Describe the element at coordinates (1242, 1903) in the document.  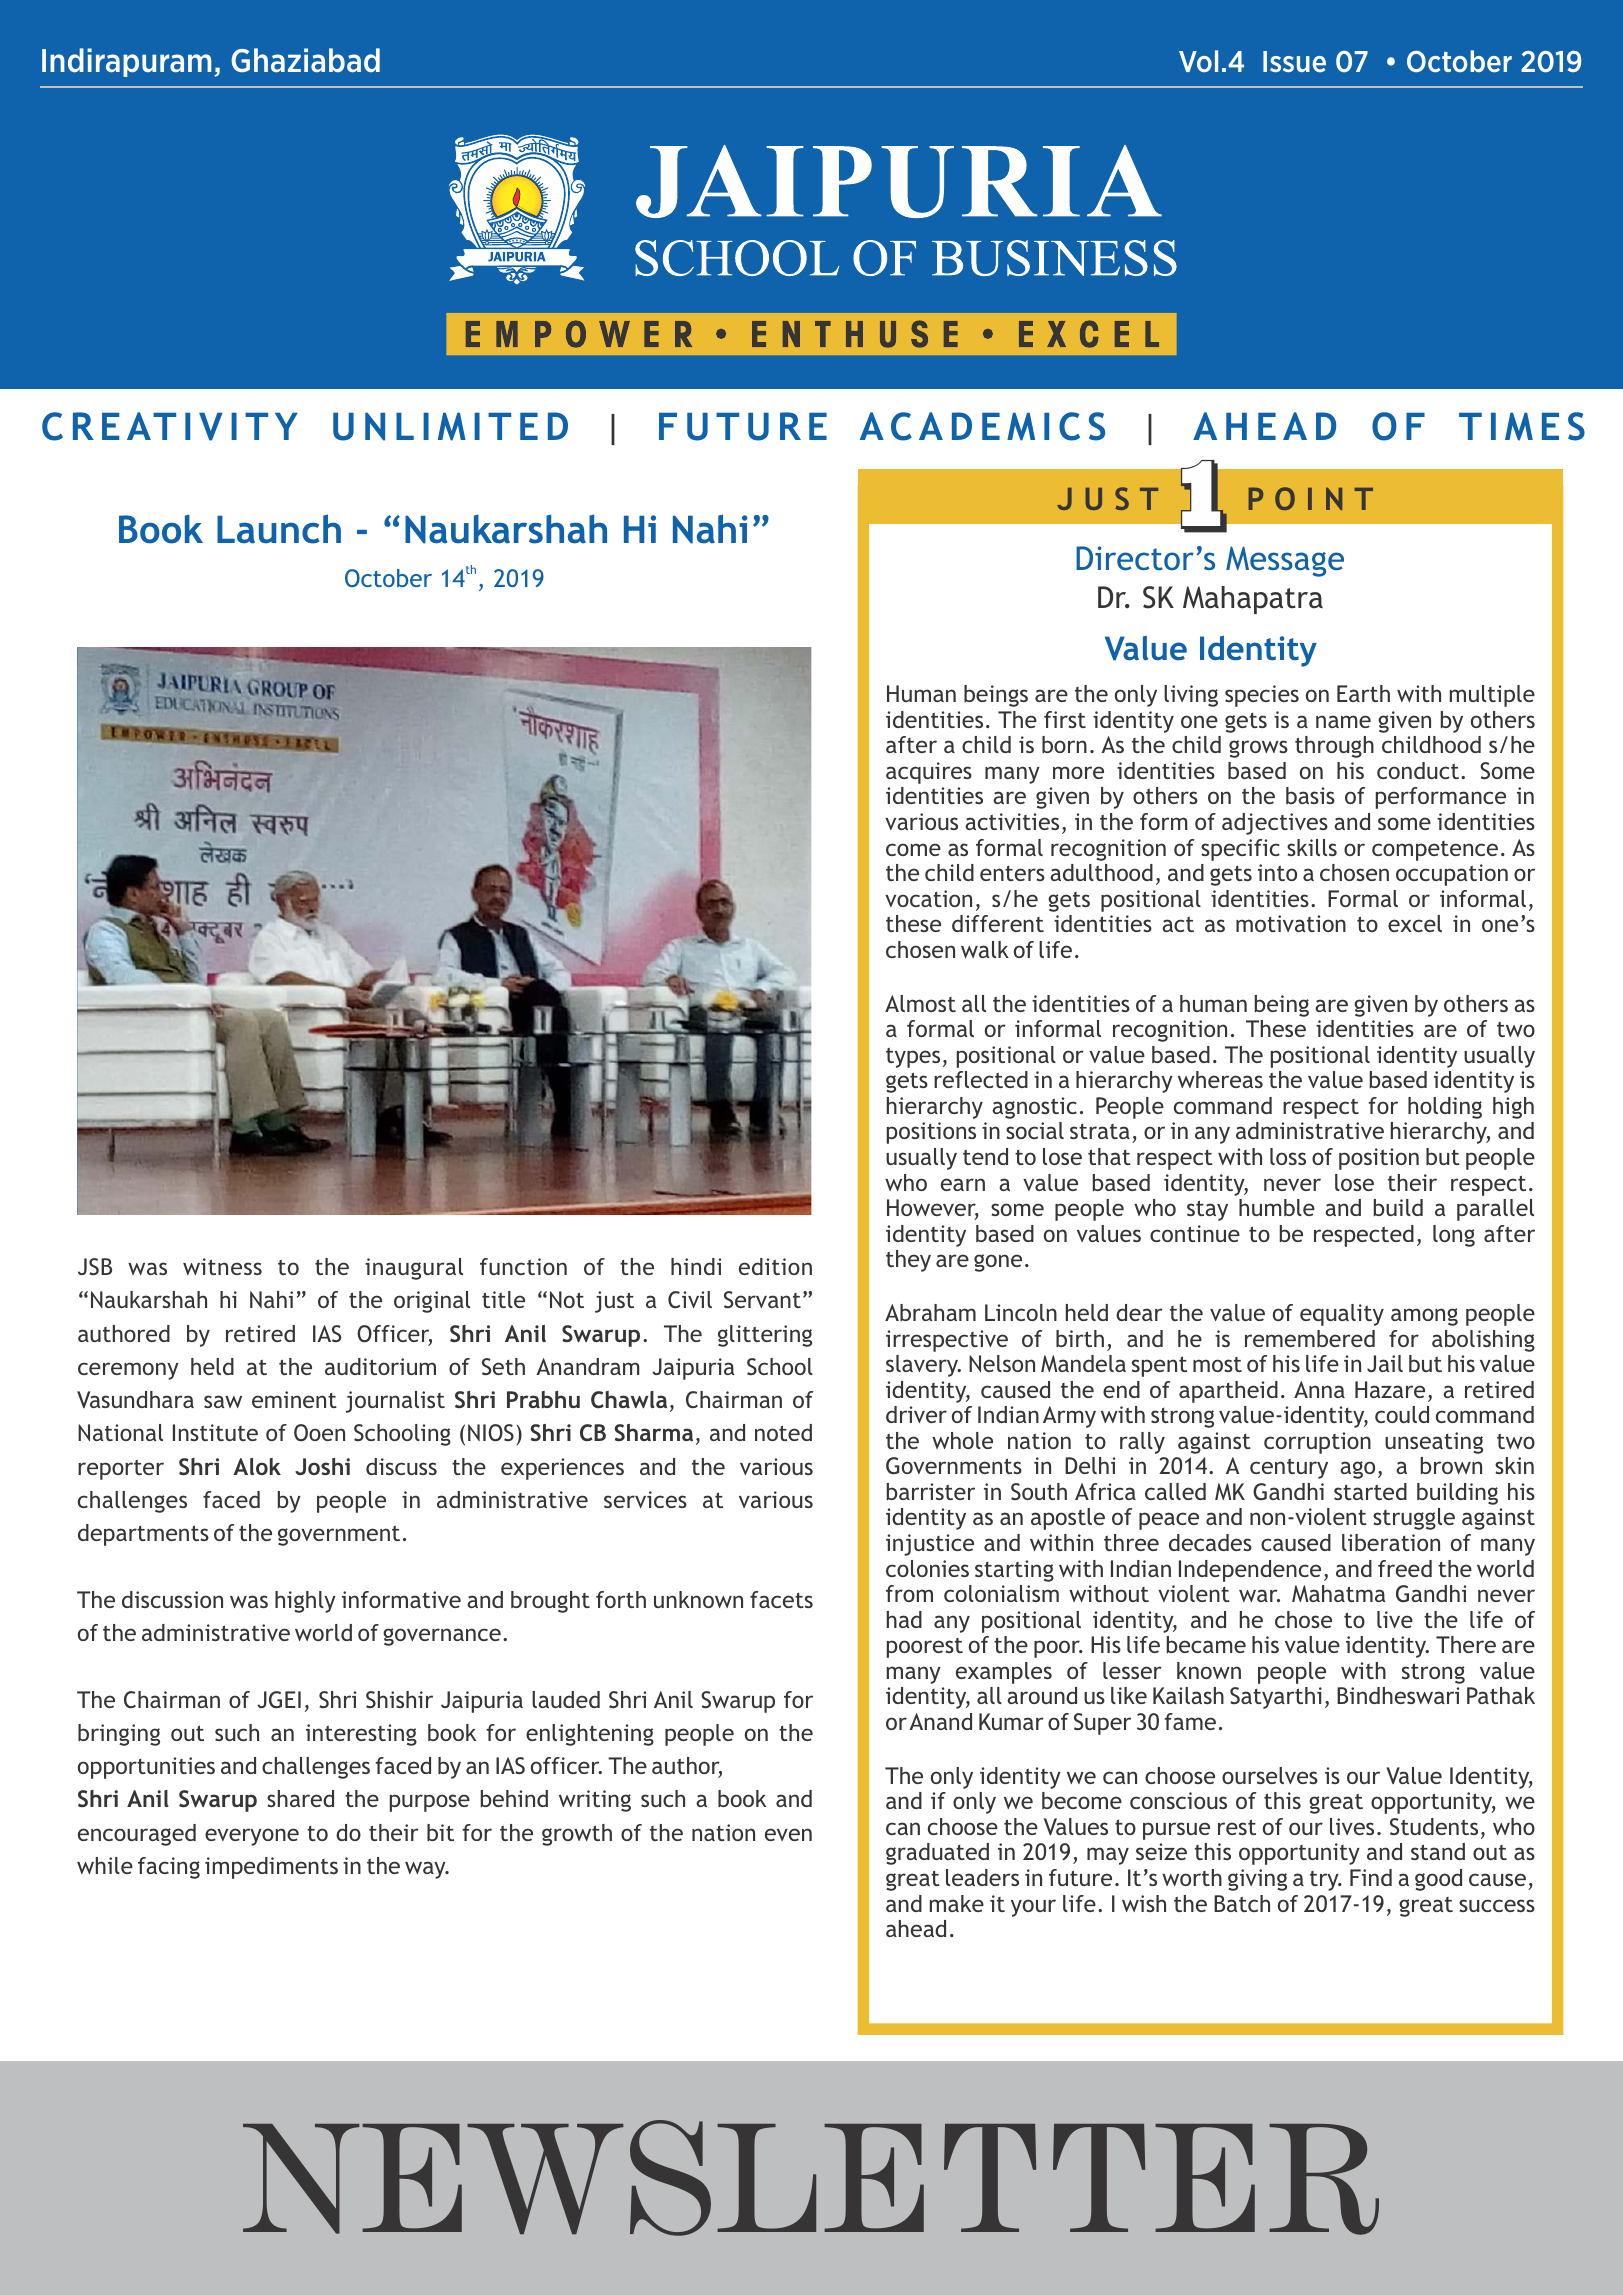
I see `Batch` at that location.
